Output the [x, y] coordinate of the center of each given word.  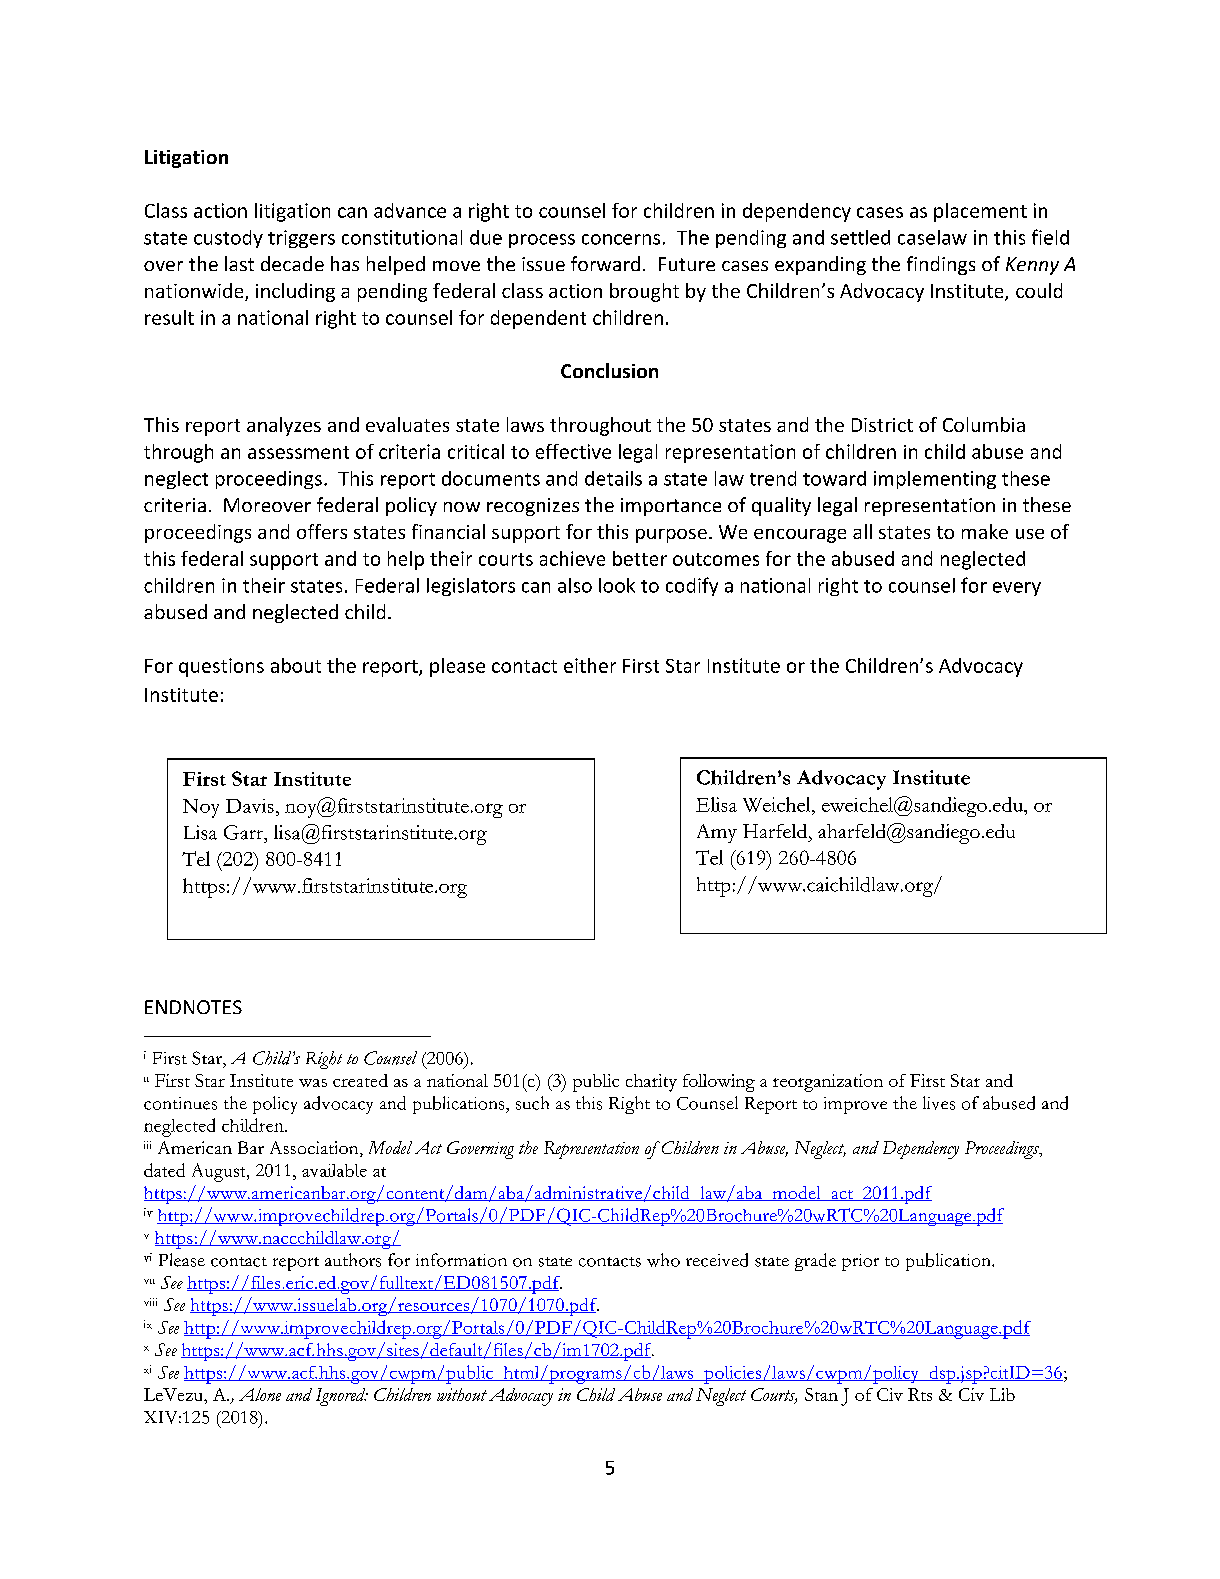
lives [939, 1103]
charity [651, 1083]
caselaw [932, 237]
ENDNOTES [193, 1007]
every [1017, 589]
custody [228, 239]
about [296, 665]
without [462, 1394]
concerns [621, 239]
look [617, 585]
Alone [260, 1394]
